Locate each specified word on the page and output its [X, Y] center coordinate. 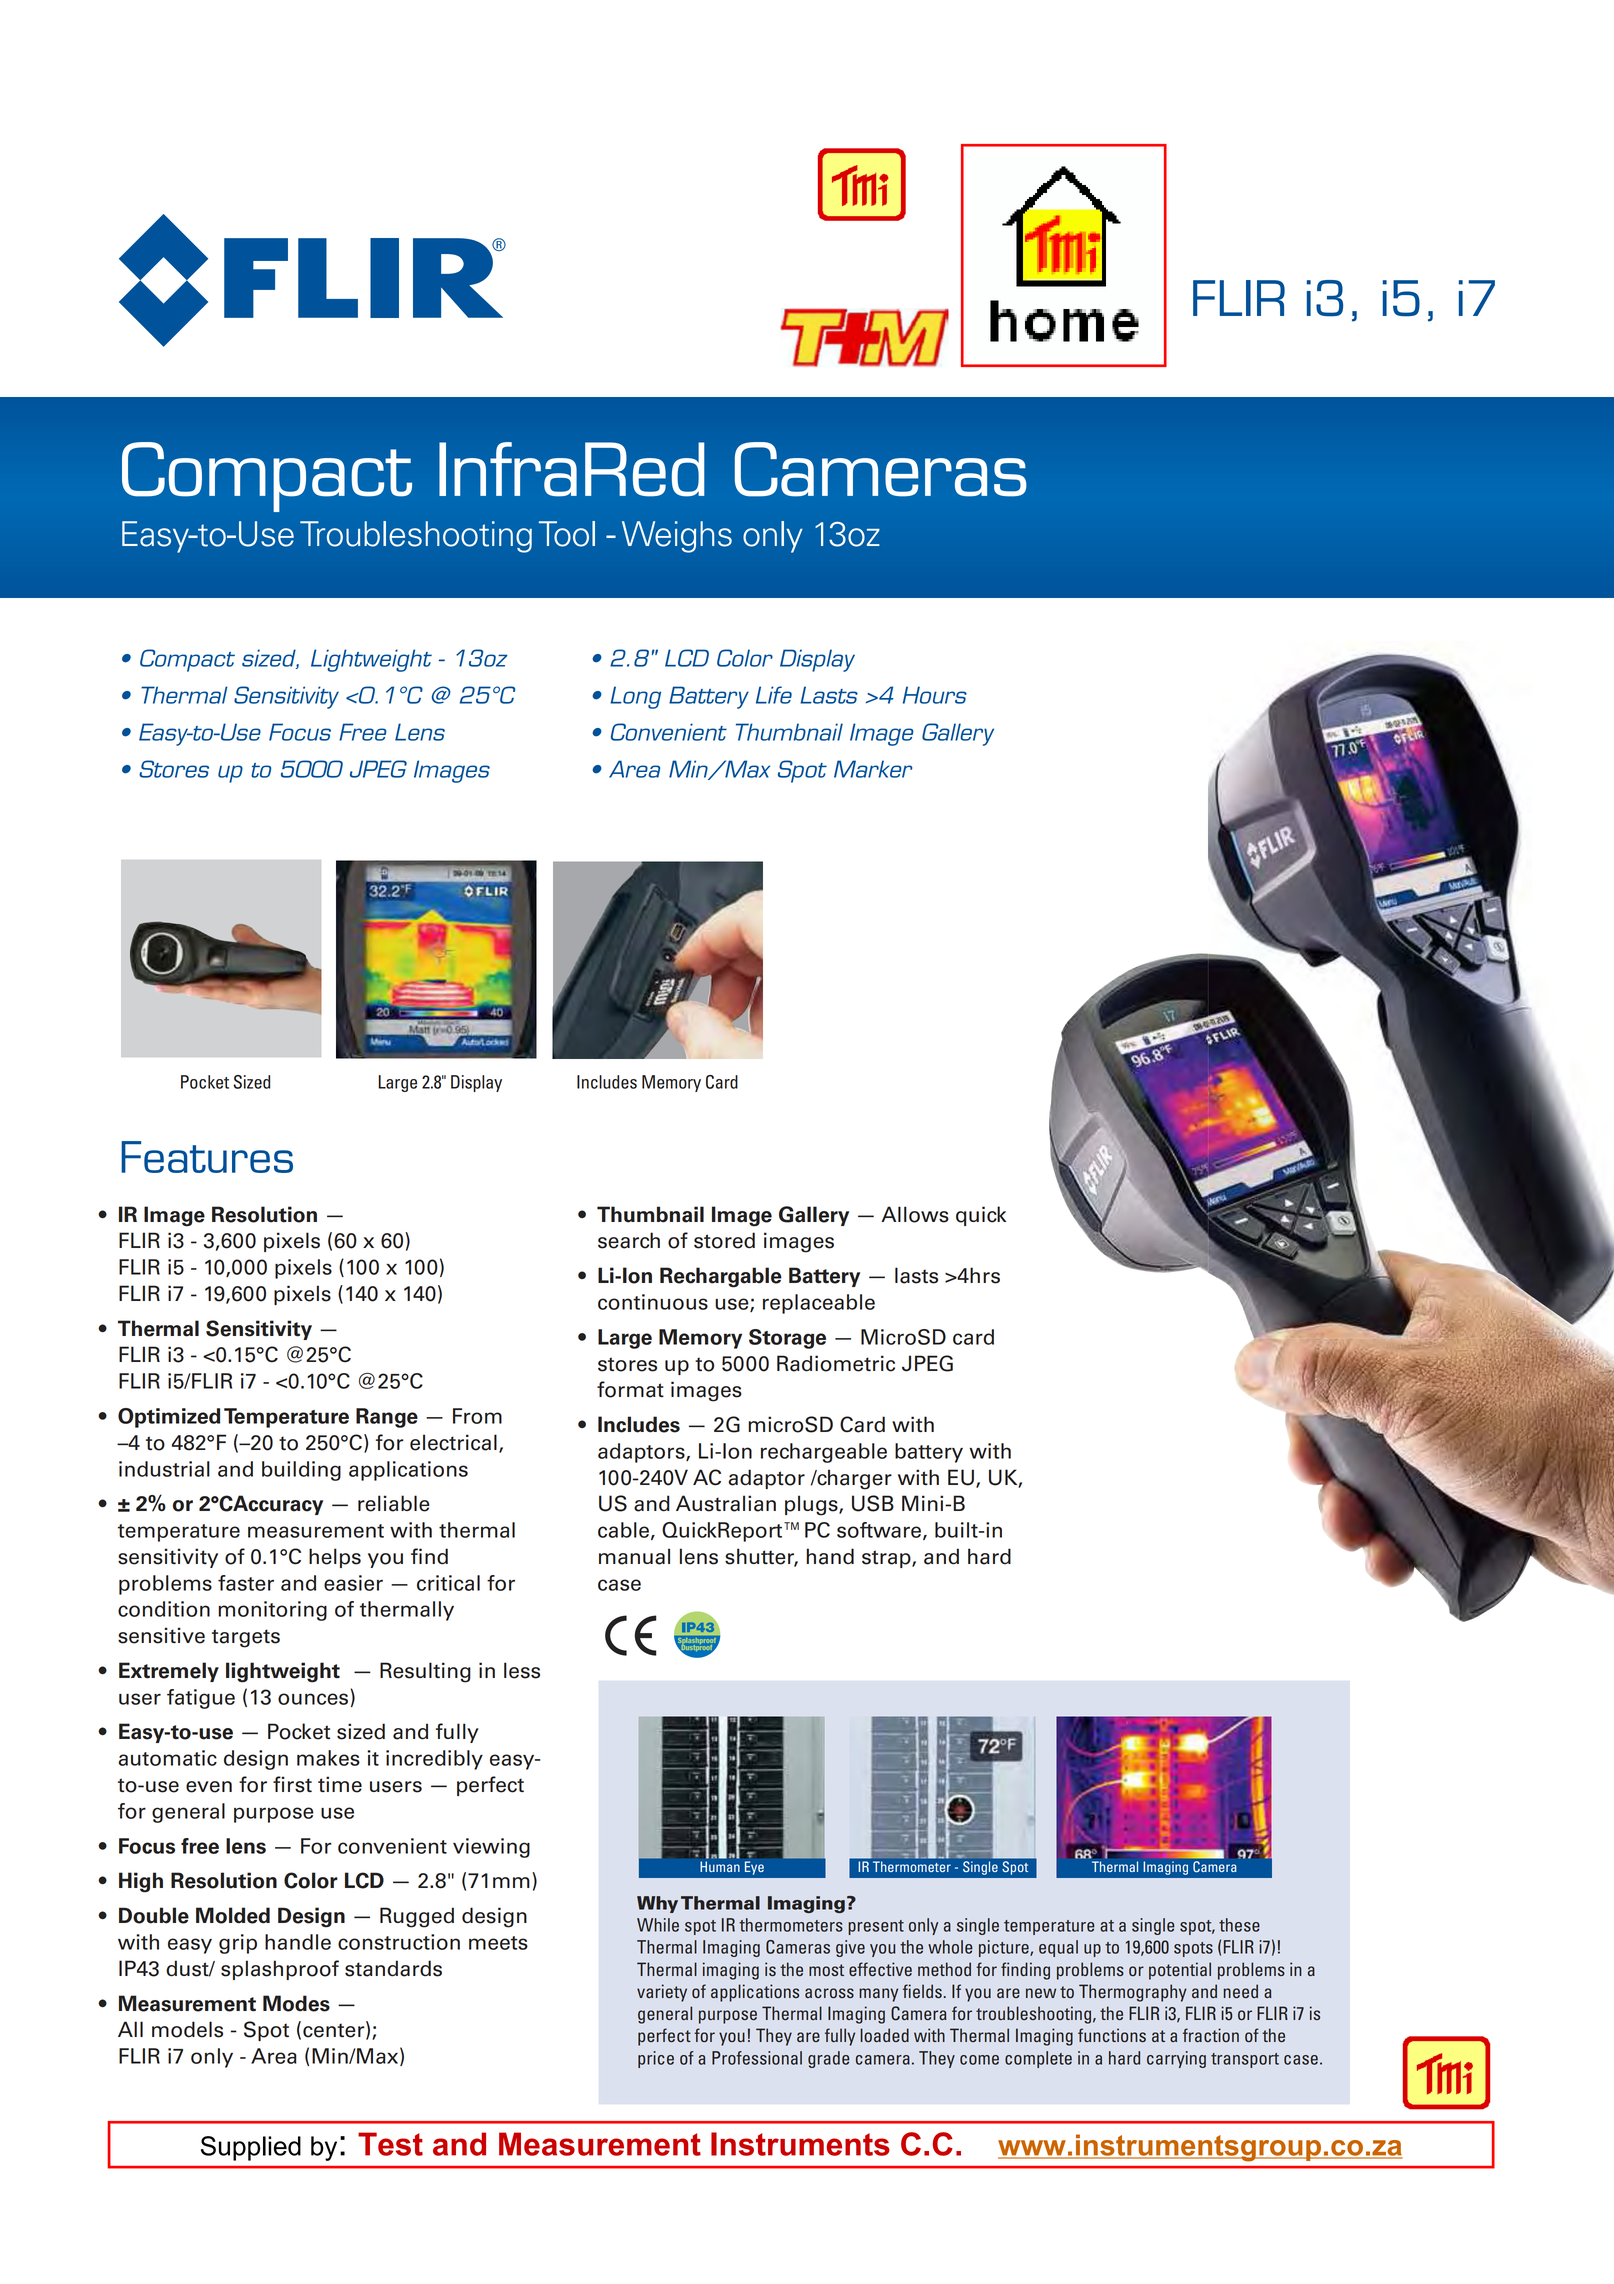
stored [724, 1240]
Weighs [677, 537]
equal [1058, 1948]
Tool [567, 534]
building [301, 1471]
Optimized [169, 1418]
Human [720, 1866]
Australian [726, 1503]
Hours [935, 695]
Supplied [251, 2148]
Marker [873, 769]
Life [774, 695]
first [292, 1784]
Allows [915, 1214]
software [880, 1531]
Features [207, 1157]
